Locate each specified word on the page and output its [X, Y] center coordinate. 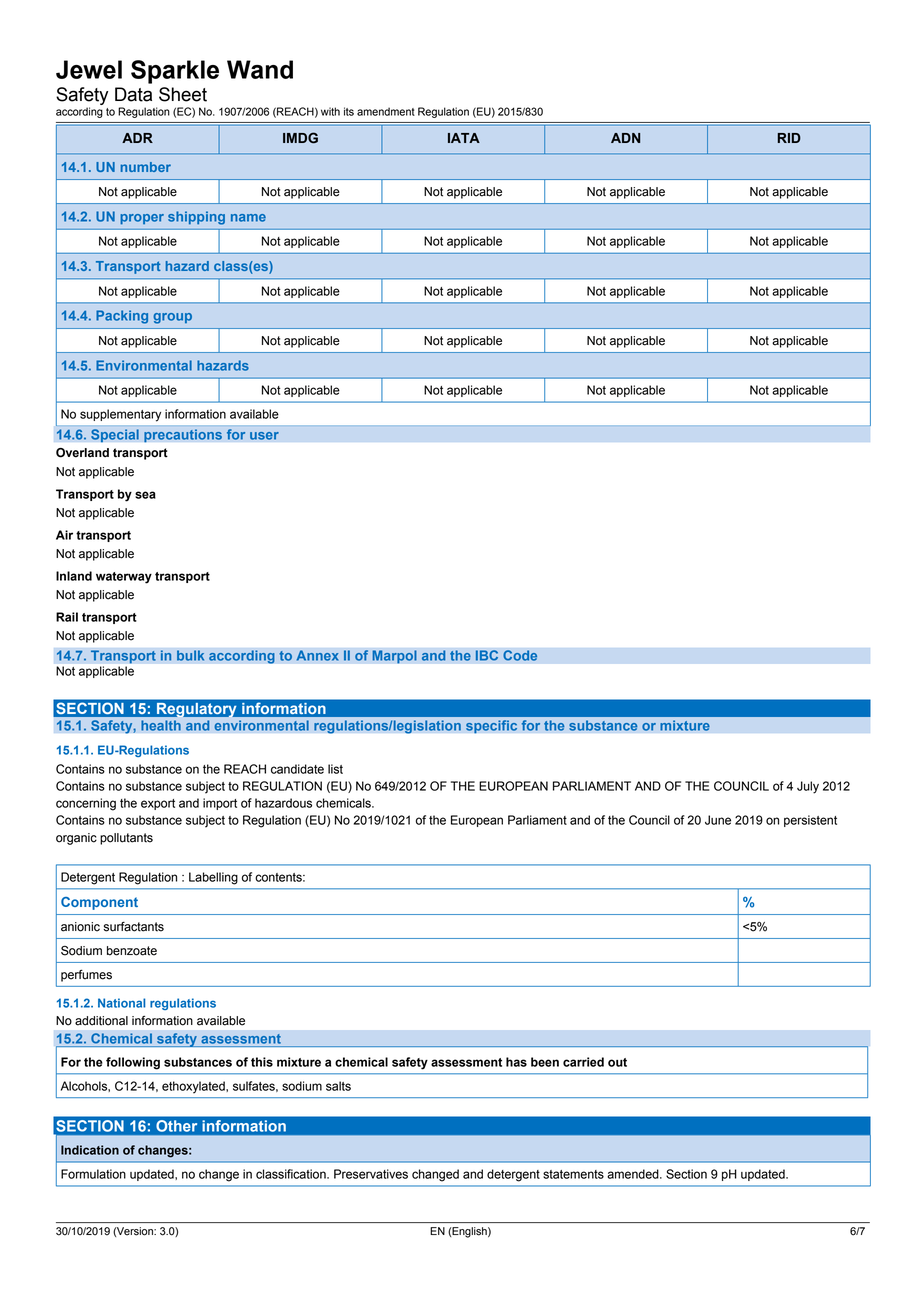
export [158, 804]
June [718, 820]
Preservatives [371, 1174]
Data [133, 94]
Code [520, 655]
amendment [386, 111]
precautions [183, 435]
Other [177, 1126]
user [264, 436]
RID [789, 138]
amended [634, 1174]
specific [491, 726]
